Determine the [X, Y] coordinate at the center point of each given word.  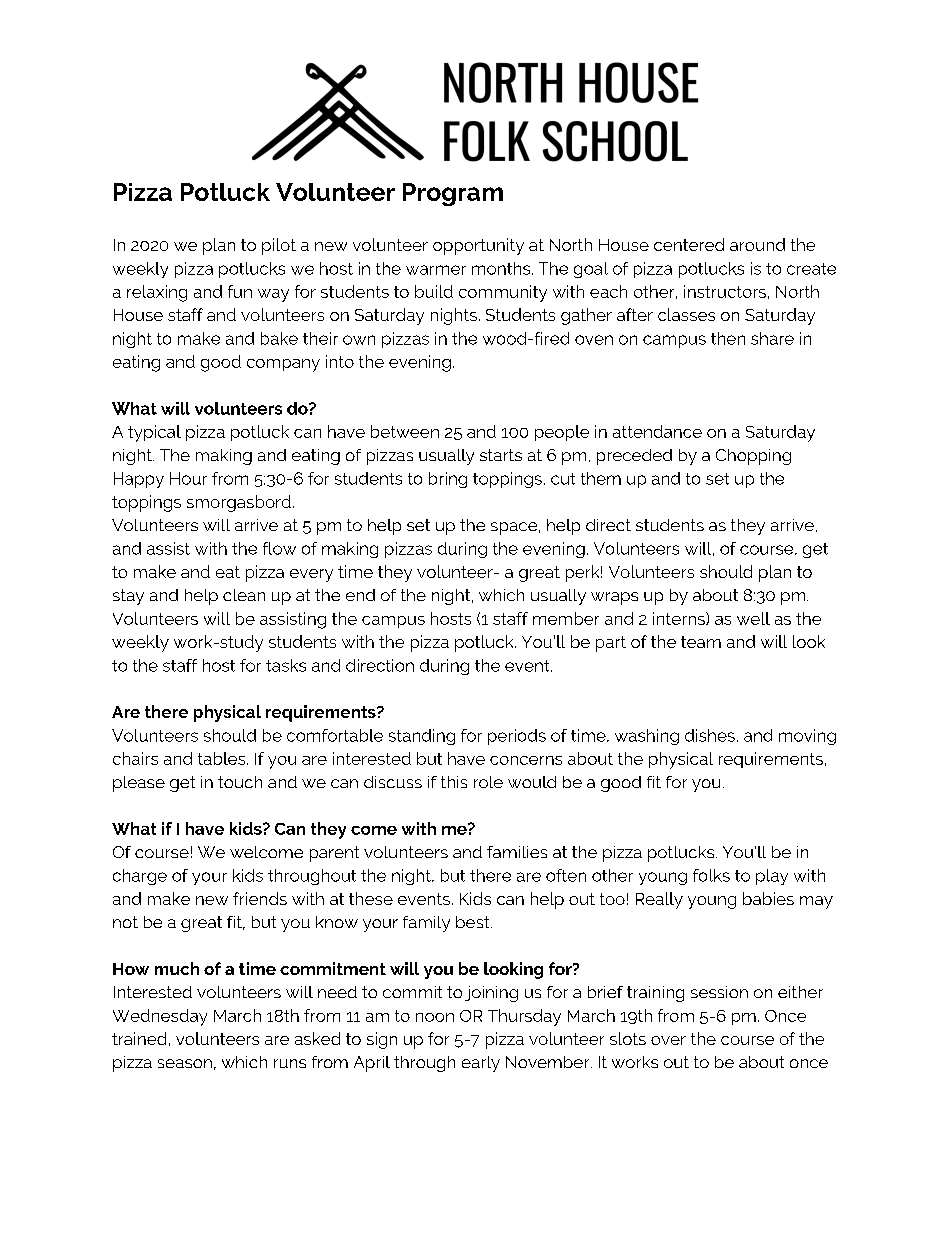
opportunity [478, 246]
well [753, 618]
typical [154, 433]
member [566, 618]
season [185, 1063]
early [481, 1064]
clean [244, 595]
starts [501, 455]
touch [240, 782]
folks [711, 875]
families [517, 852]
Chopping [753, 457]
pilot [279, 246]
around [757, 244]
